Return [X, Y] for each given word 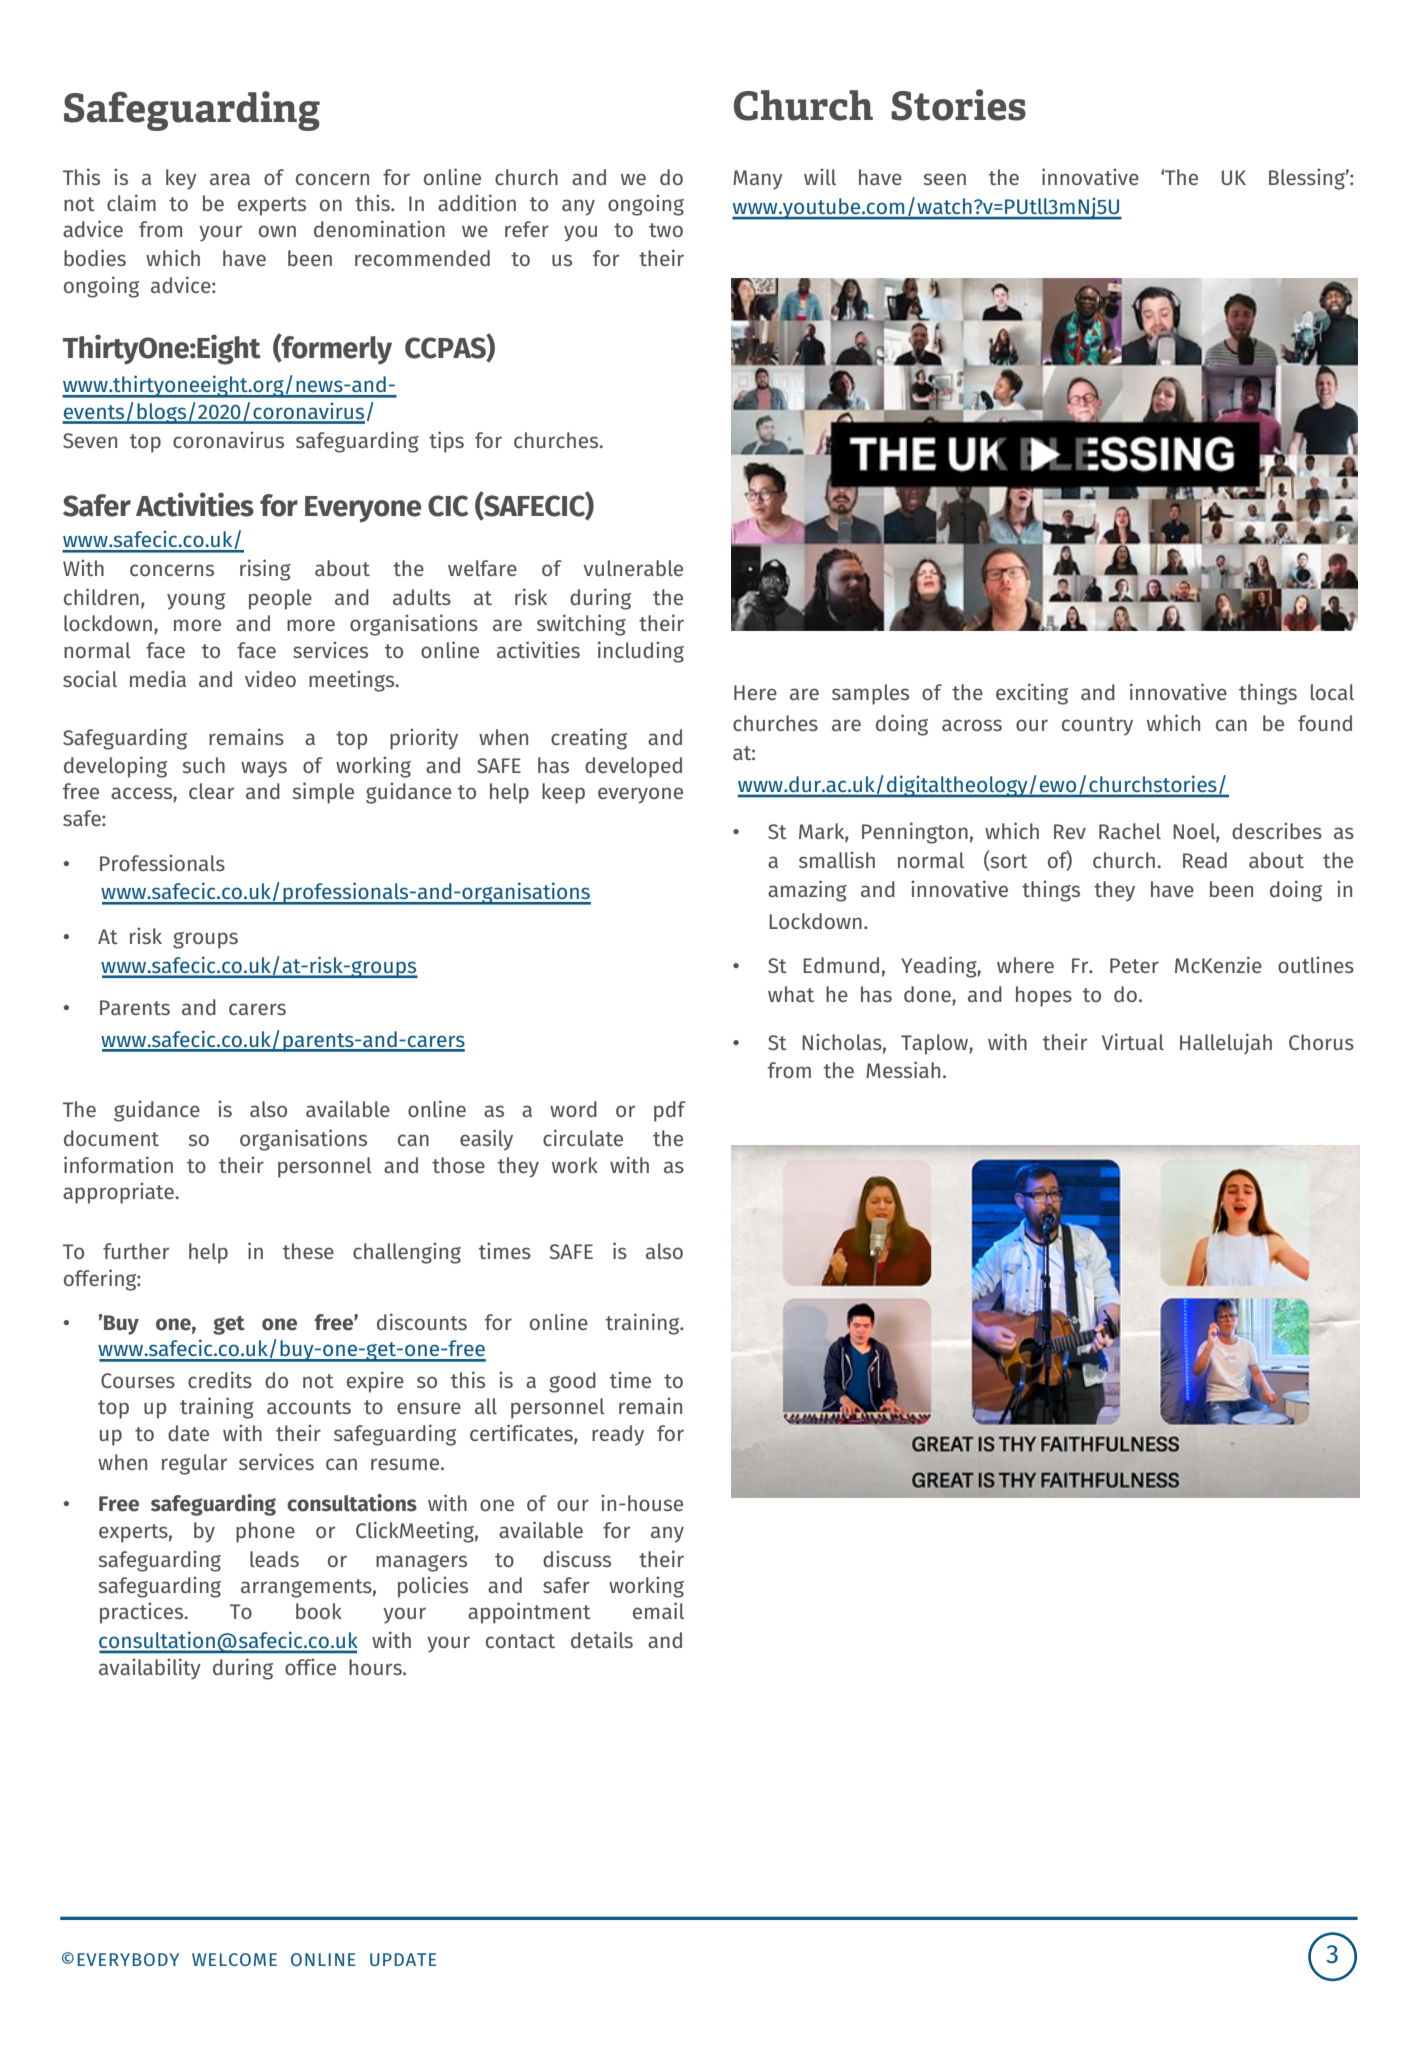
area [230, 179]
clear [211, 791]
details [602, 1639]
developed [633, 767]
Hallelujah [1226, 1043]
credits [220, 1379]
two [666, 230]
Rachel [1130, 831]
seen [945, 179]
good [572, 1382]
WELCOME [234, 1959]
